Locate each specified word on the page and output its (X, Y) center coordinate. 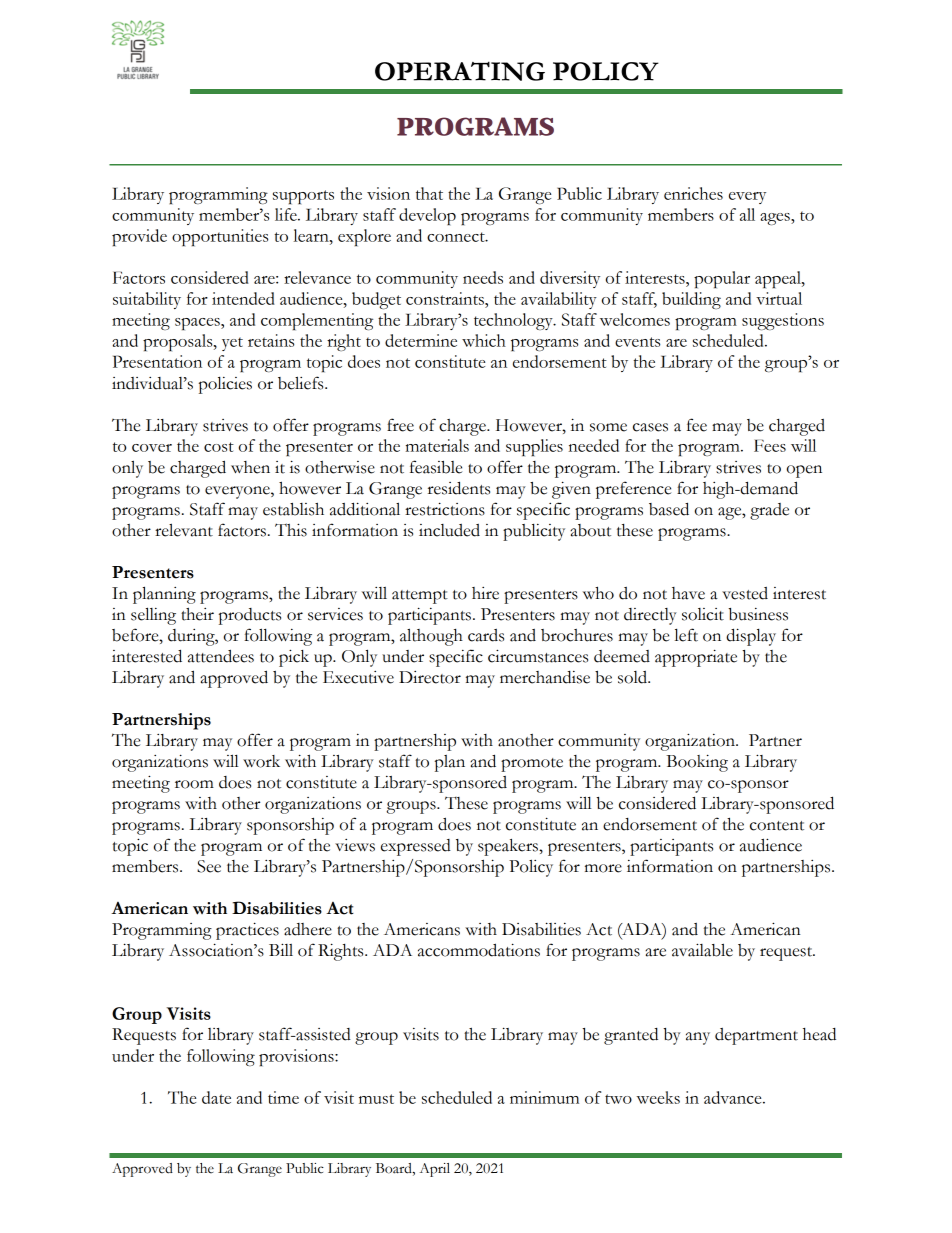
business (758, 614)
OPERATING (460, 71)
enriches (693, 193)
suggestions (783, 321)
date (216, 1097)
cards (486, 635)
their (197, 614)
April (434, 1170)
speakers (509, 847)
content (777, 826)
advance (734, 1097)
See (209, 866)
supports (303, 197)
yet (232, 344)
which (484, 340)
